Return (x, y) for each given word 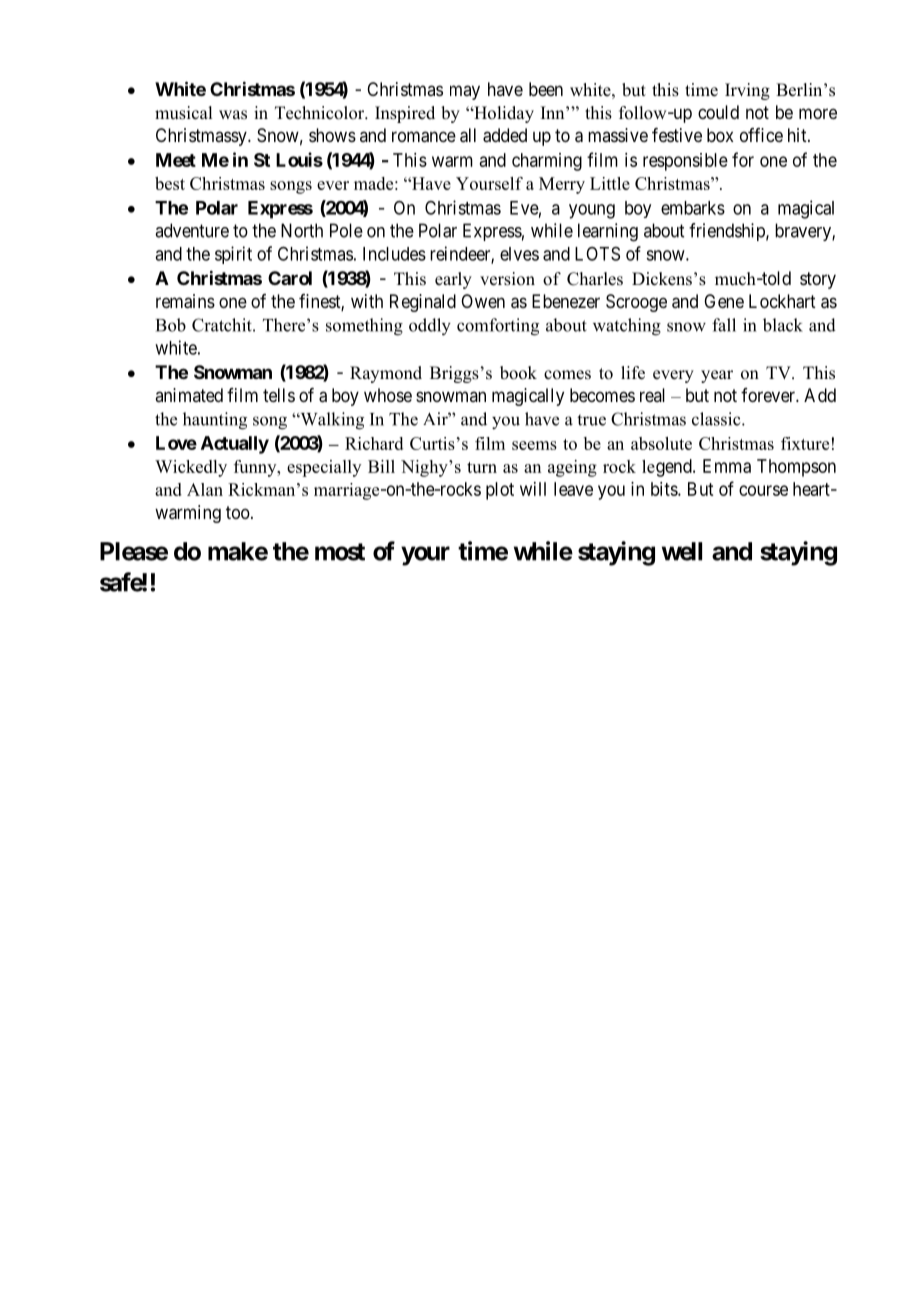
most (340, 552)
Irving (747, 91)
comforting (498, 327)
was (233, 115)
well (682, 551)
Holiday (503, 114)
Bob (171, 325)
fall (724, 325)
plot (500, 491)
